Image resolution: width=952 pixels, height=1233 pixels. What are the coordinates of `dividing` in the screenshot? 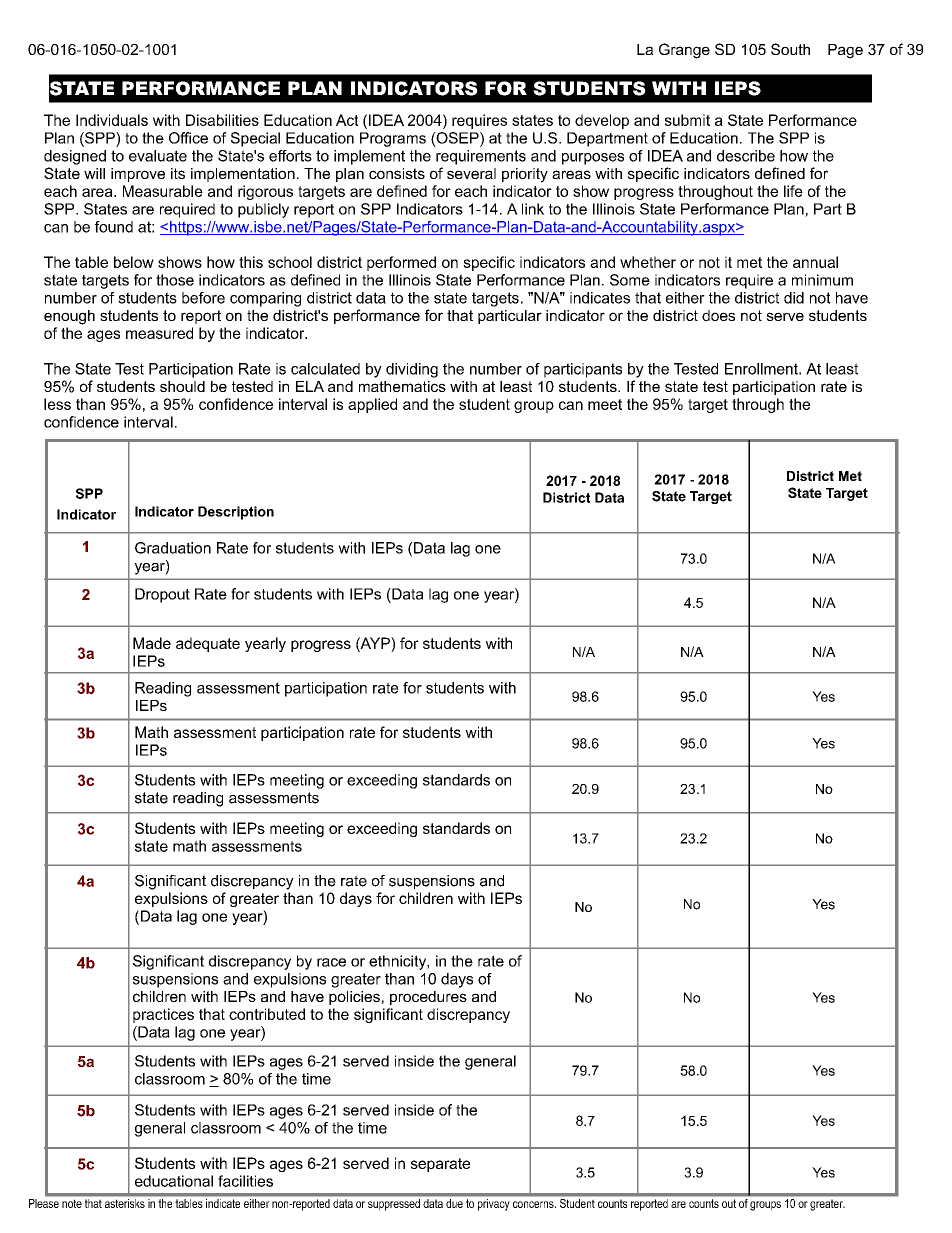 It's located at (412, 370).
